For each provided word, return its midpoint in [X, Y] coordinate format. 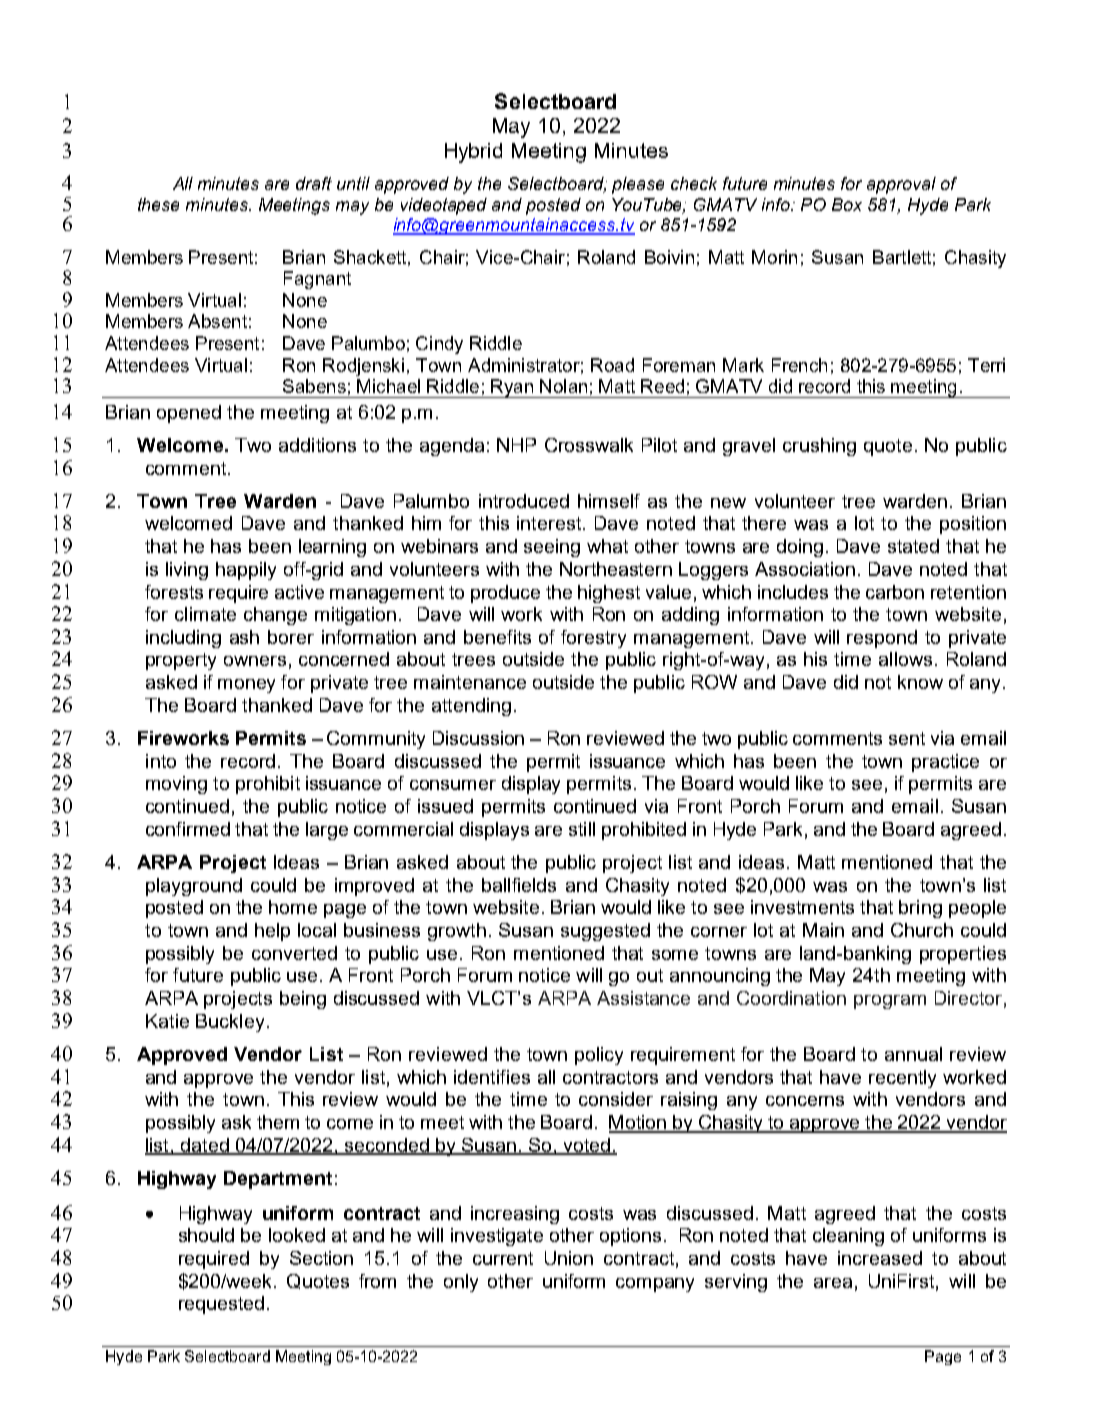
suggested [605, 932]
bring [920, 909]
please [638, 185]
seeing [552, 548]
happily [246, 571]
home [293, 907]
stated [913, 546]
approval [901, 185]
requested [221, 1305]
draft [314, 183]
